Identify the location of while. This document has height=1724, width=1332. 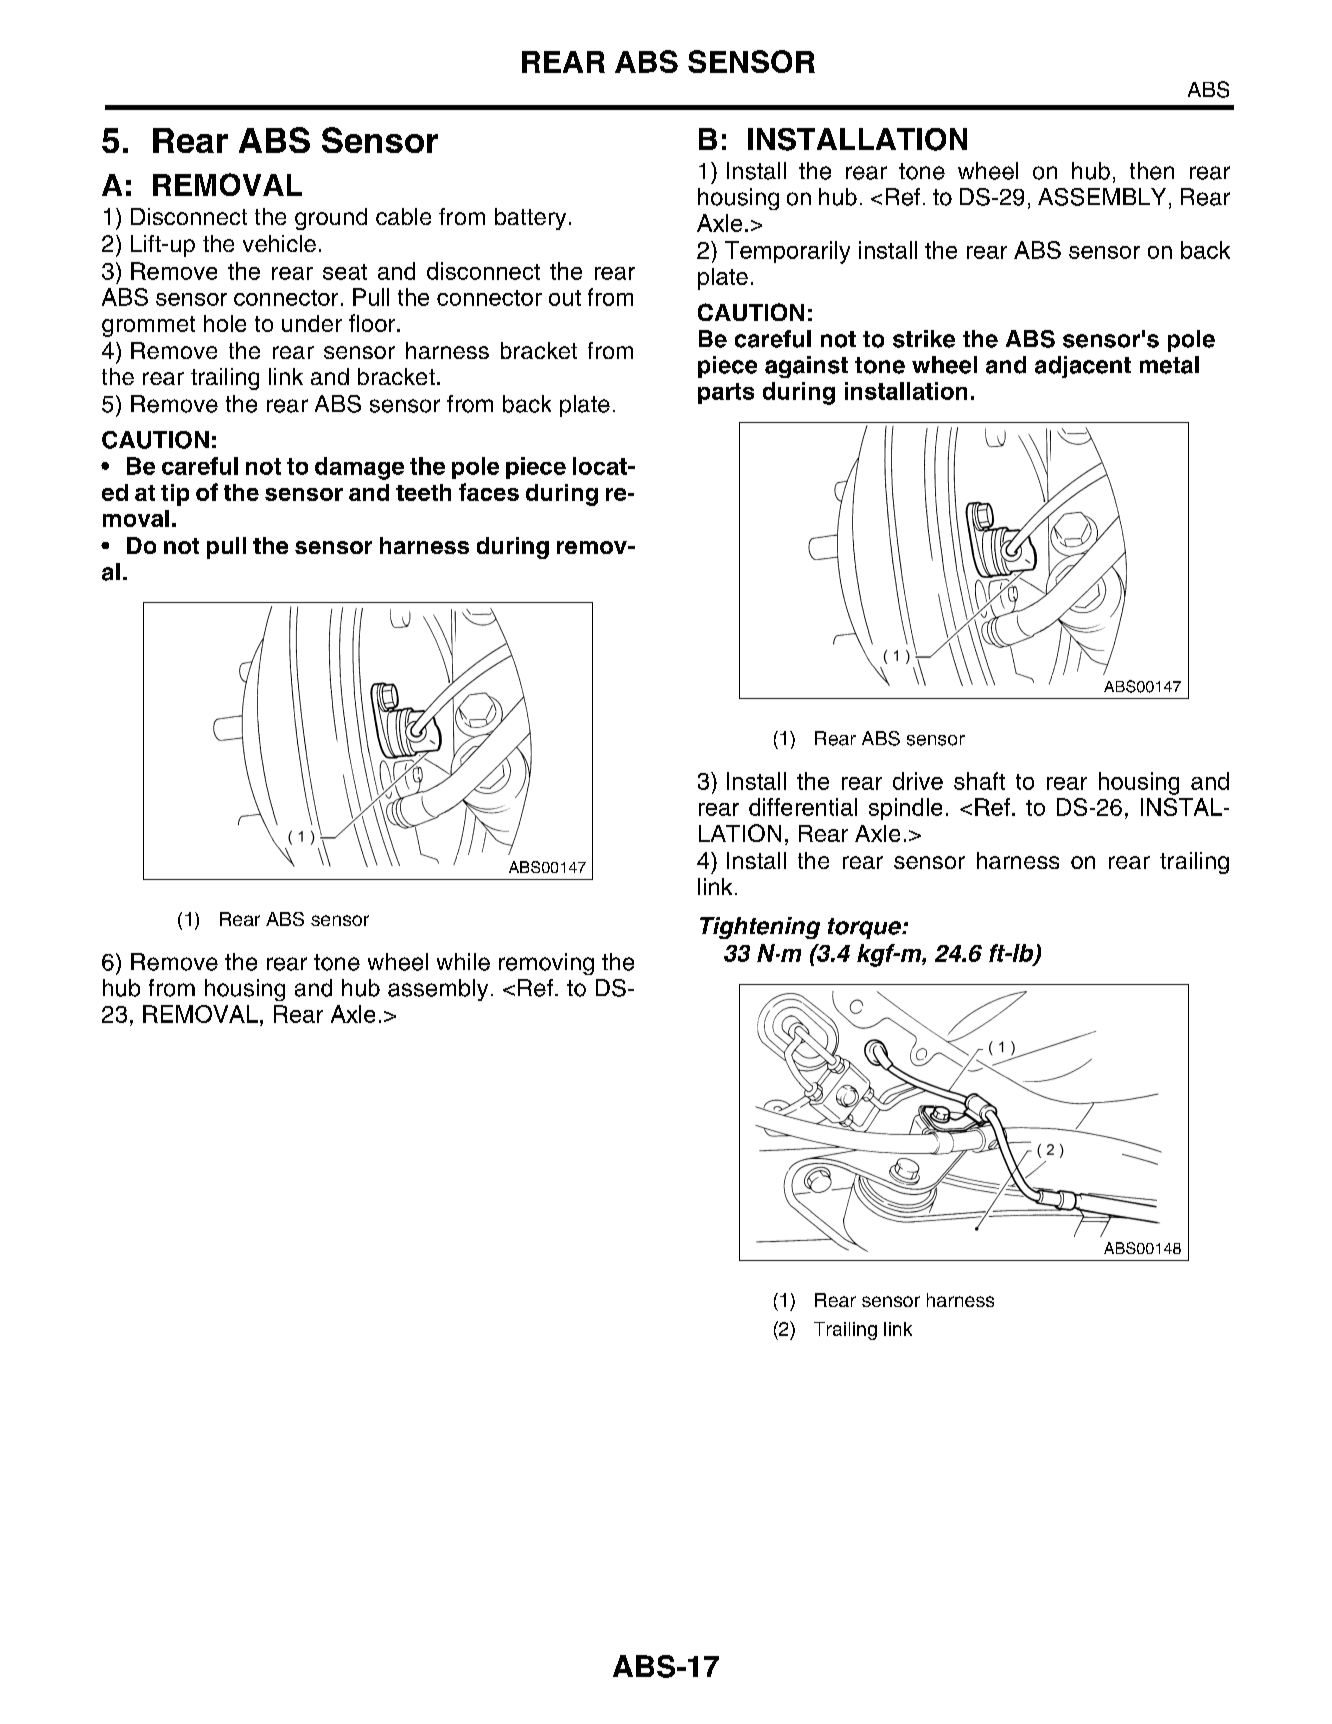
(463, 962).
